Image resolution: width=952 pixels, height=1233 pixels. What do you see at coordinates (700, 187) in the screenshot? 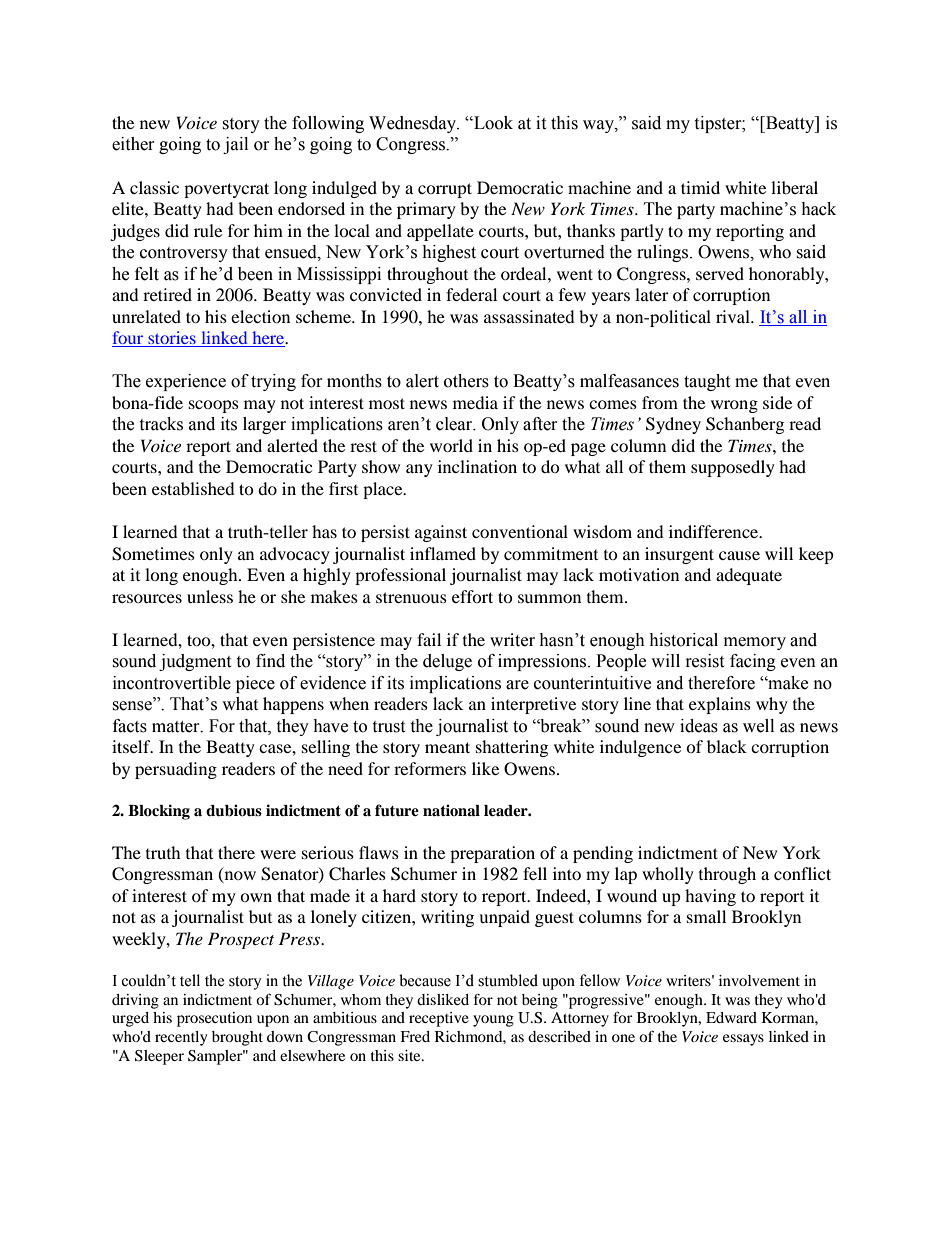
I see `timid` at bounding box center [700, 187].
